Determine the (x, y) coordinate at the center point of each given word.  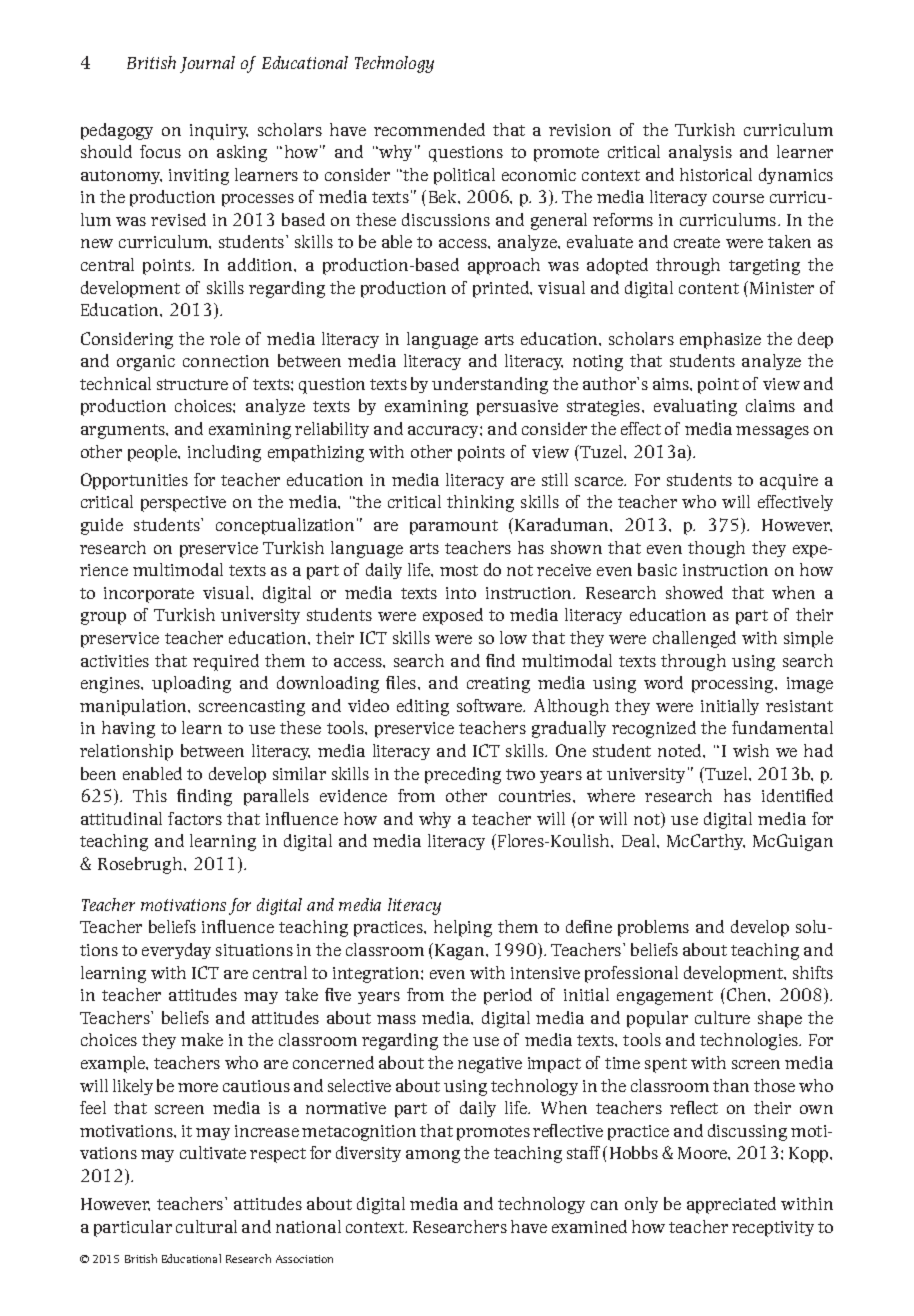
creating (498, 685)
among (433, 1156)
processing (734, 685)
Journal (207, 64)
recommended (429, 129)
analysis (700, 153)
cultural (206, 1226)
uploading (191, 684)
